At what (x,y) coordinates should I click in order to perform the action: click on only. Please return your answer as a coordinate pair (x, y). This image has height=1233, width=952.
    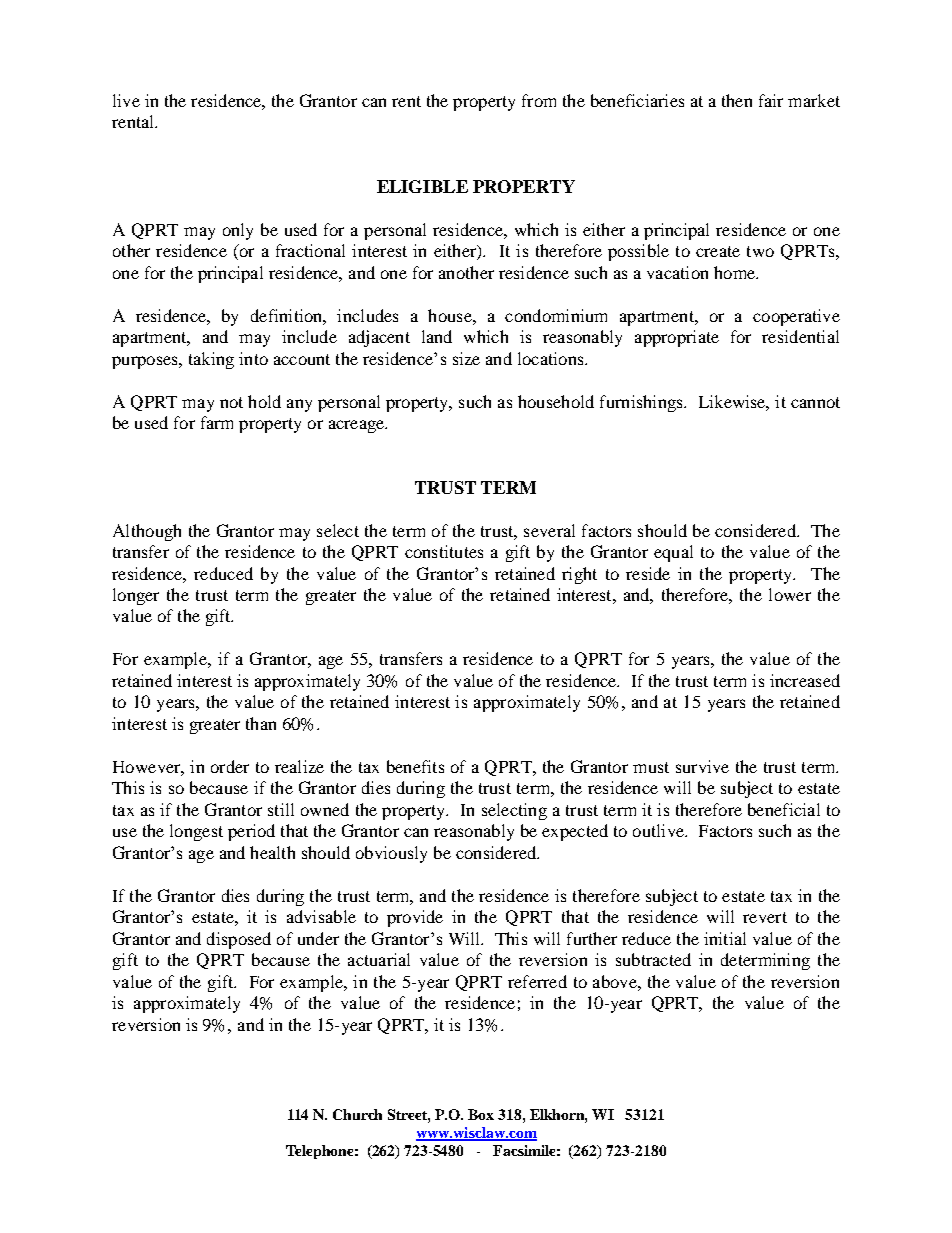
    Looking at the image, I should click on (238, 231).
